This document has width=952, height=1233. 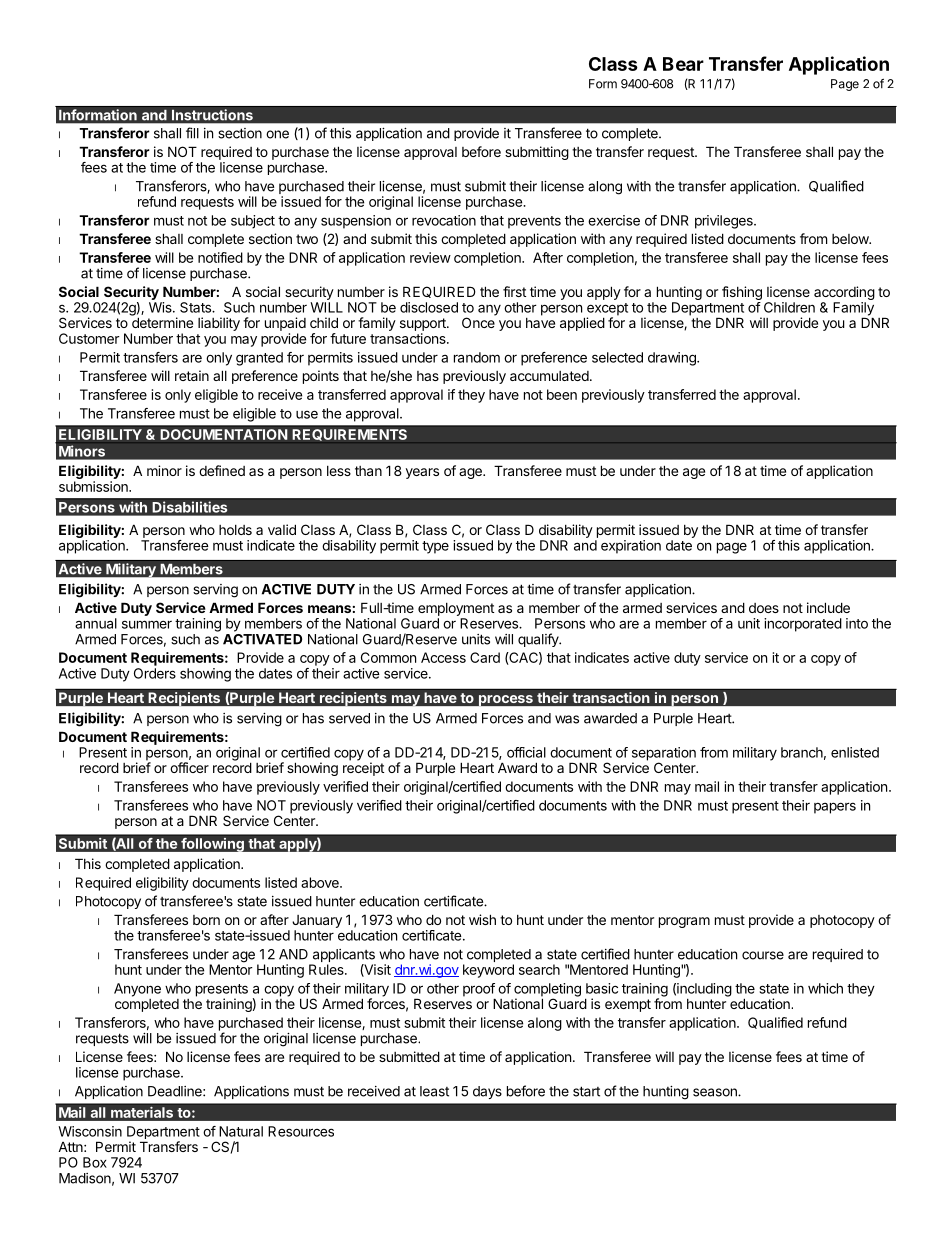 What do you see at coordinates (196, 307) in the document?
I see `Stats` at bounding box center [196, 307].
